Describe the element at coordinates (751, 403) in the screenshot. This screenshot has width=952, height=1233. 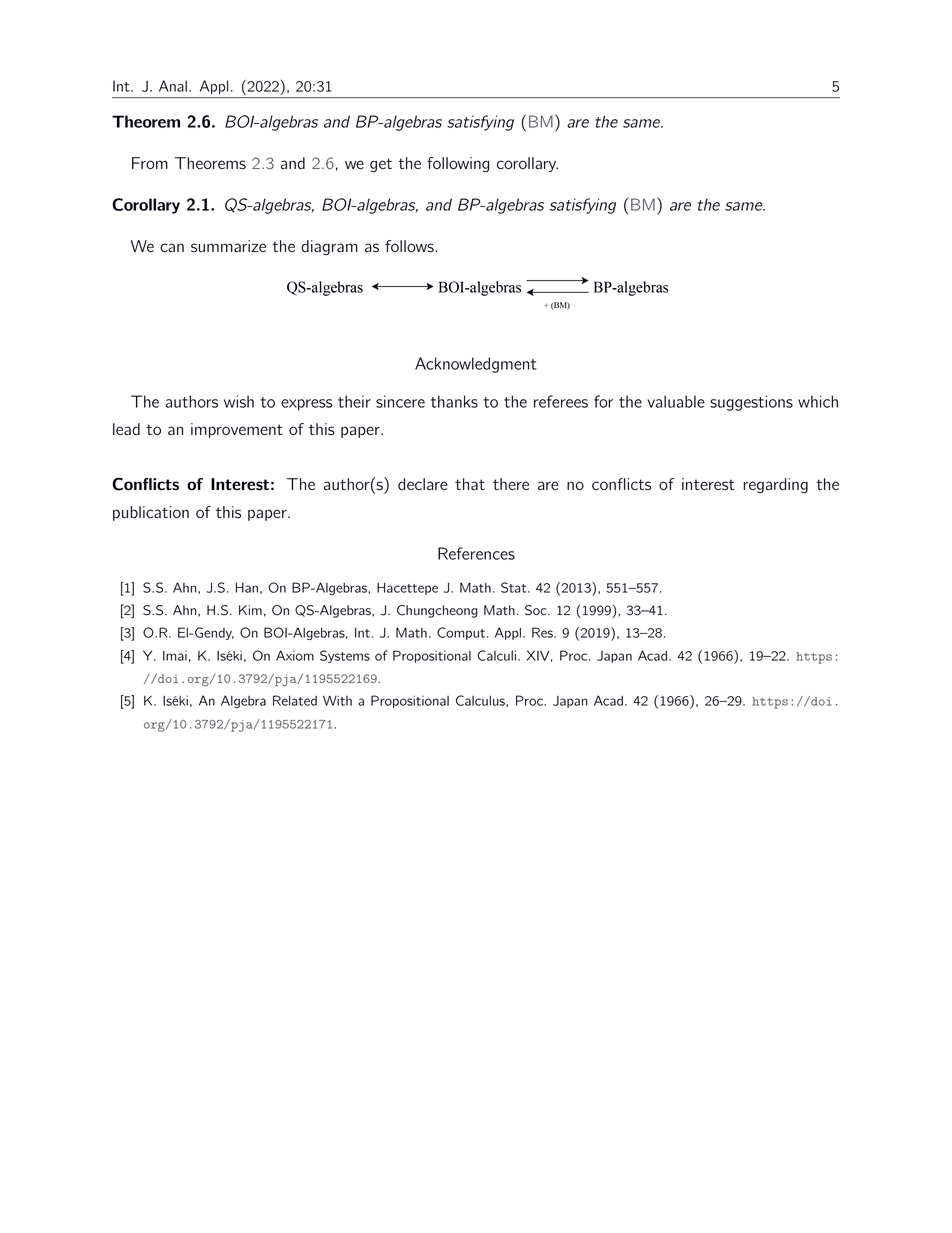
I see `suggestions` at that location.
